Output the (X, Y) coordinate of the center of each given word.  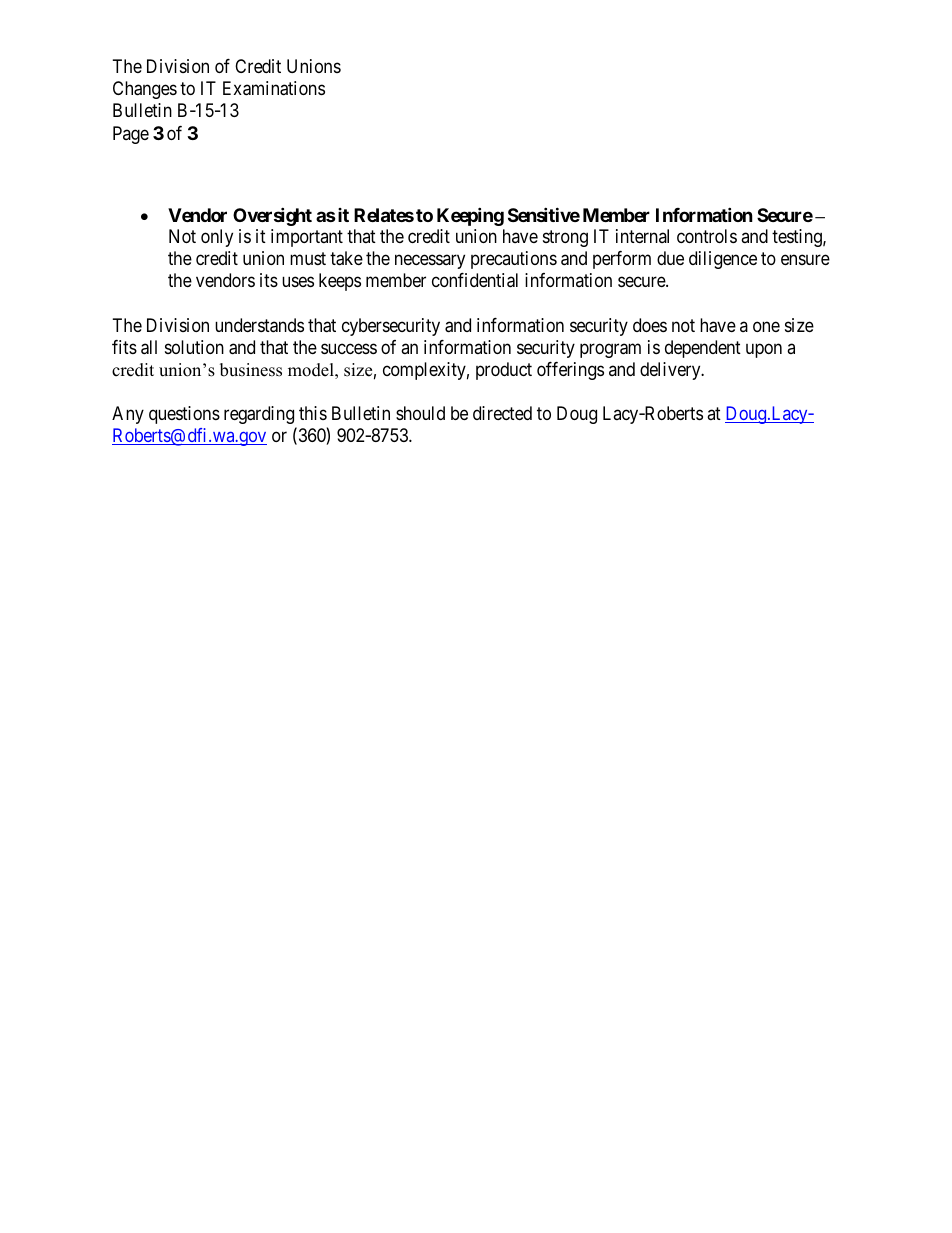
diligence (723, 260)
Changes (145, 90)
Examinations (274, 88)
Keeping (470, 216)
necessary (430, 262)
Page (131, 135)
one (766, 326)
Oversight (272, 216)
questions (184, 415)
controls (707, 236)
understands (259, 325)
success (349, 348)
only (217, 238)
